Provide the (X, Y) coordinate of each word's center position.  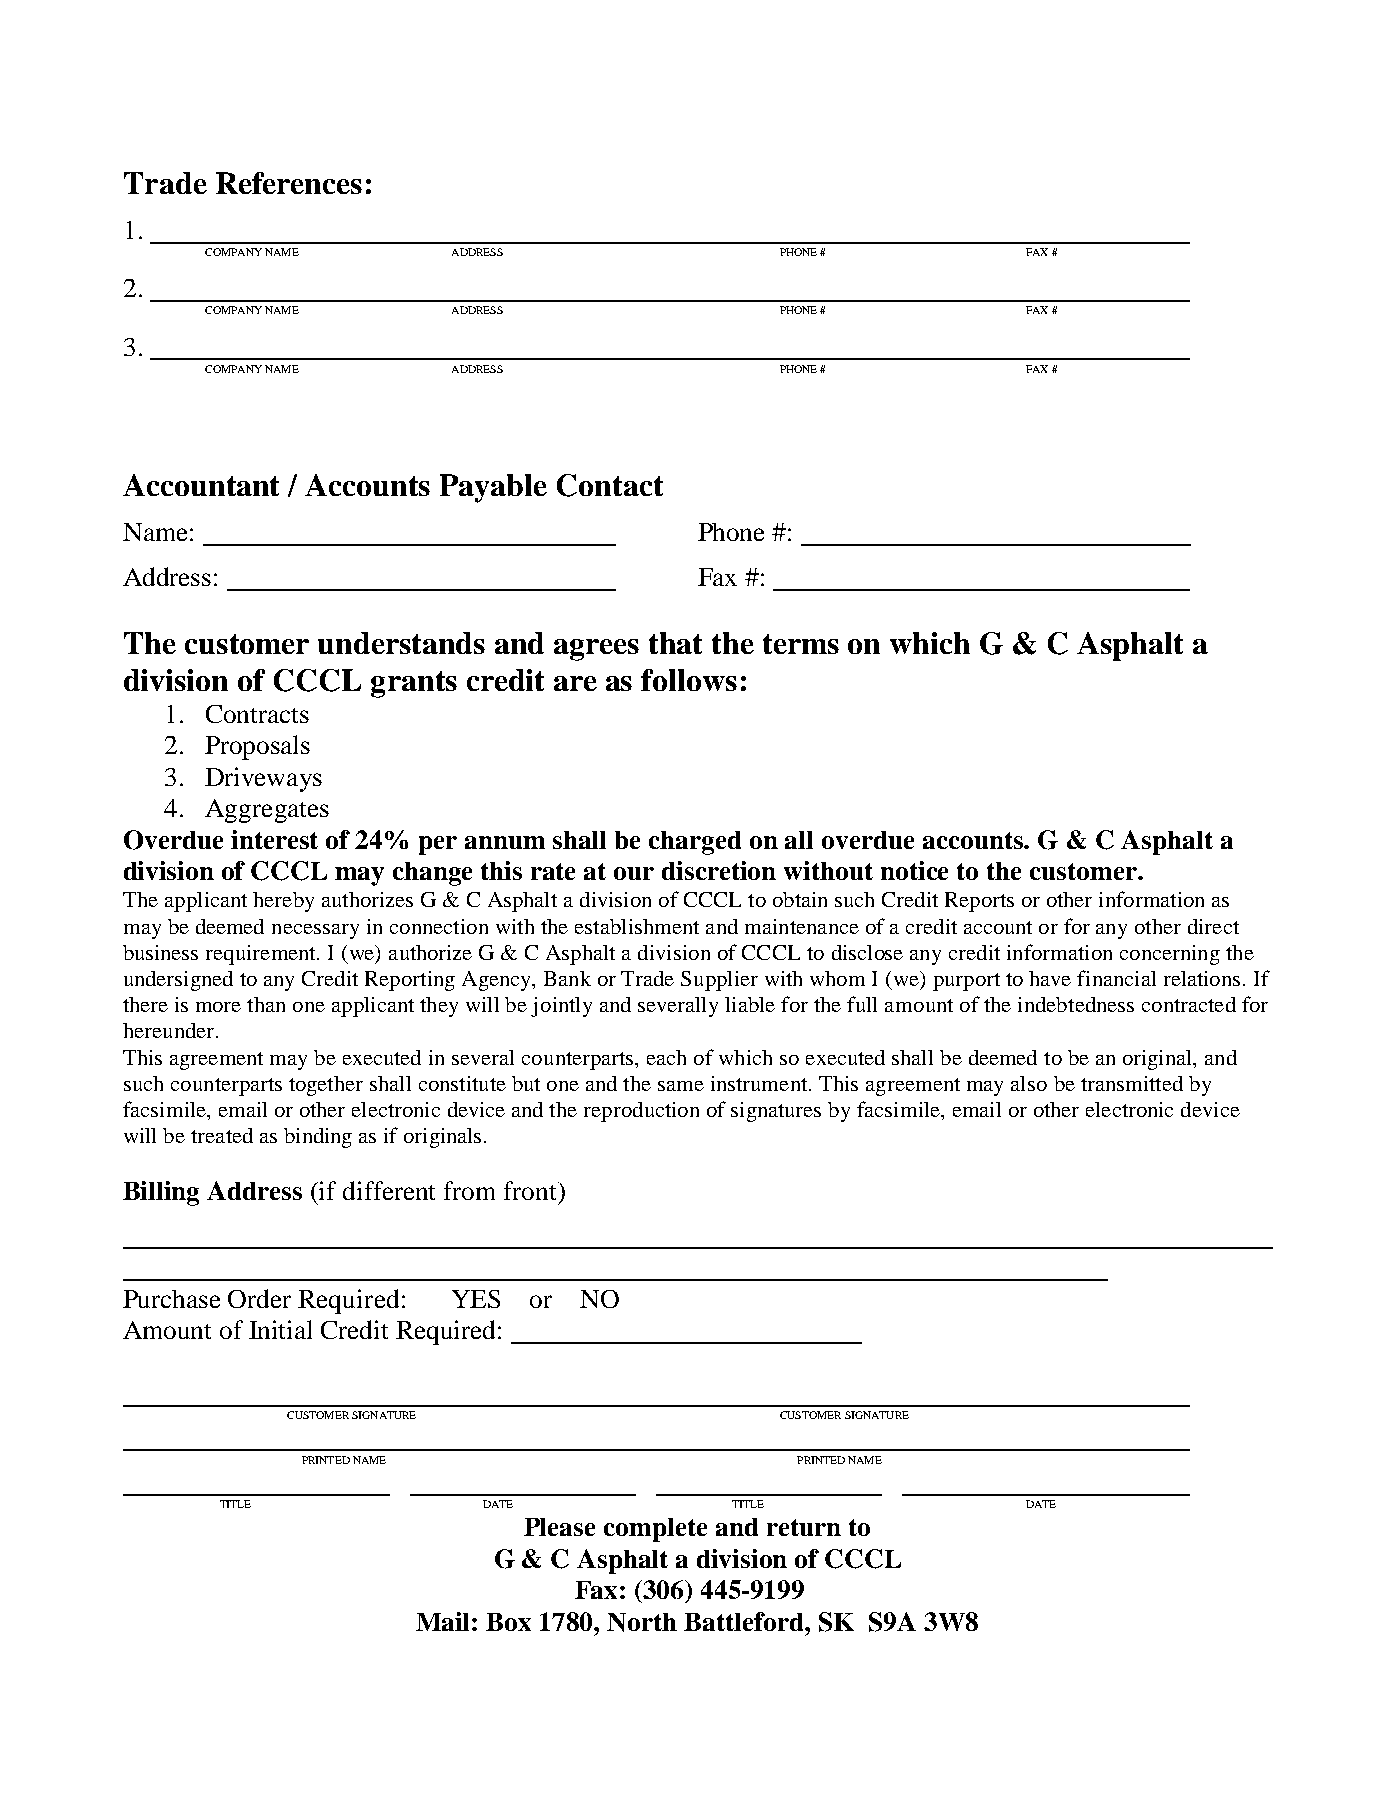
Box (508, 1622)
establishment (637, 926)
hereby (283, 902)
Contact (610, 485)
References (289, 183)
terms (801, 644)
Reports (979, 902)
